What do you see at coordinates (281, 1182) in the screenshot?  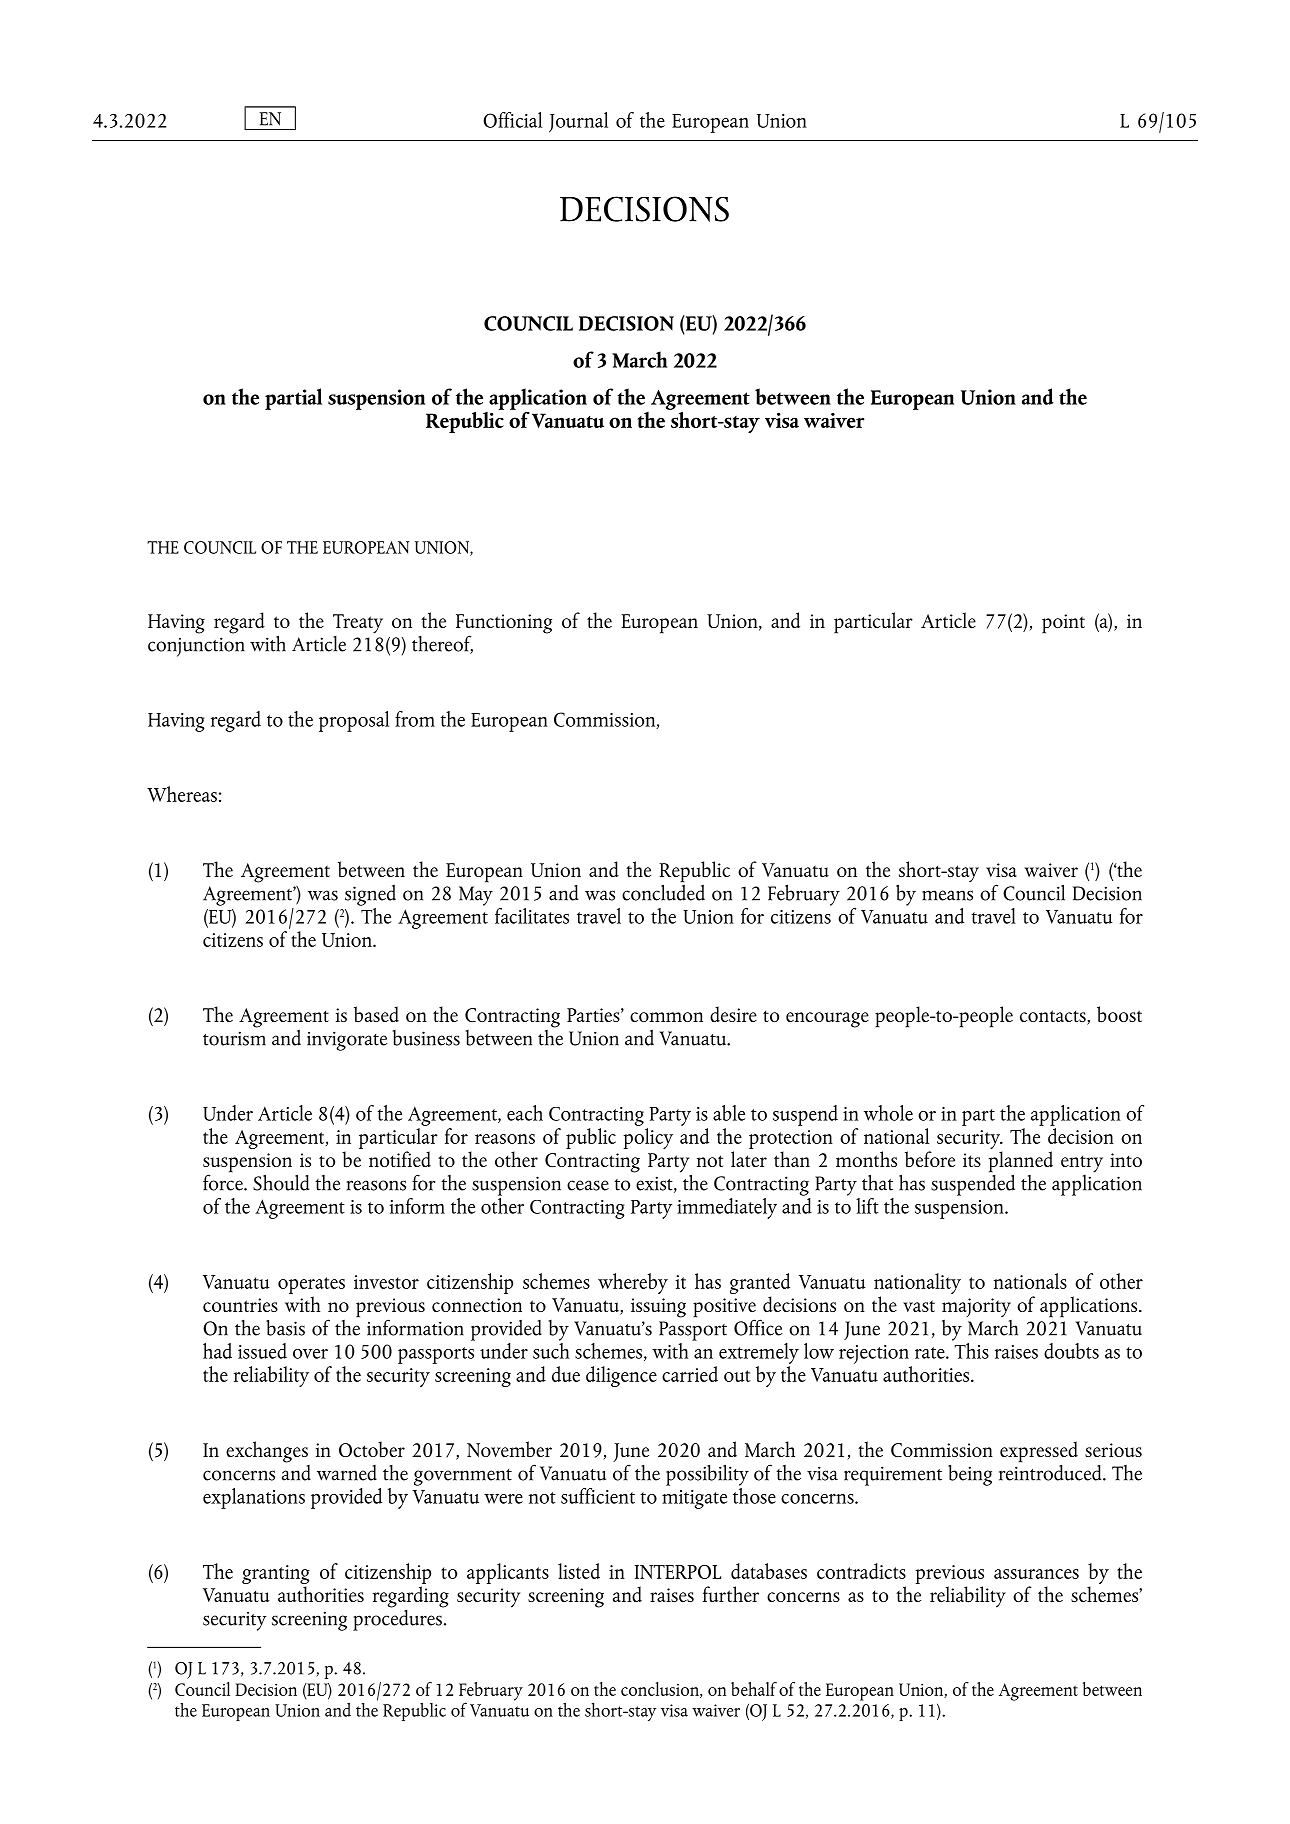 I see `Should` at bounding box center [281, 1182].
